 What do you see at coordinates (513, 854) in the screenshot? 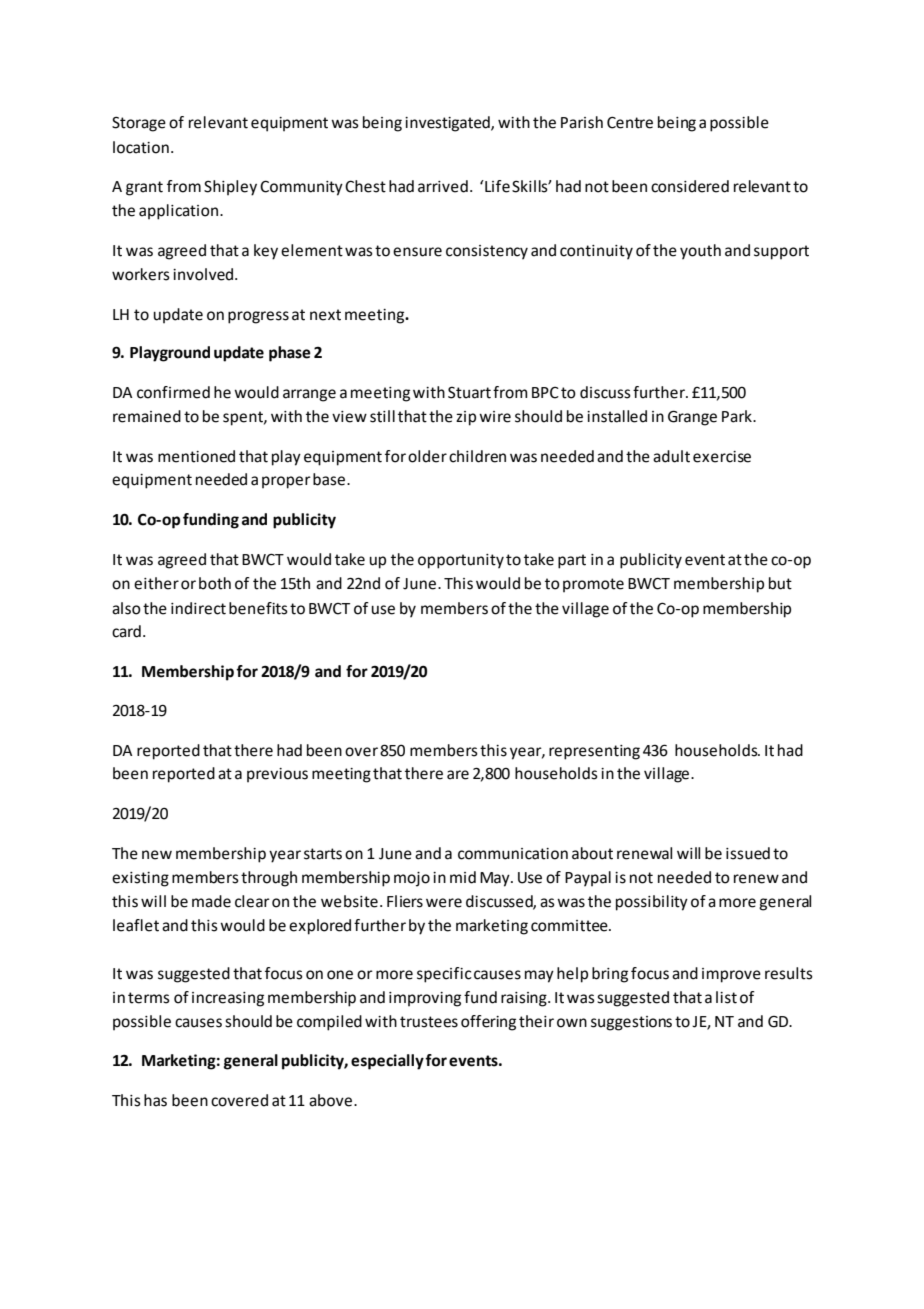
I see `communication` at bounding box center [513, 854].
